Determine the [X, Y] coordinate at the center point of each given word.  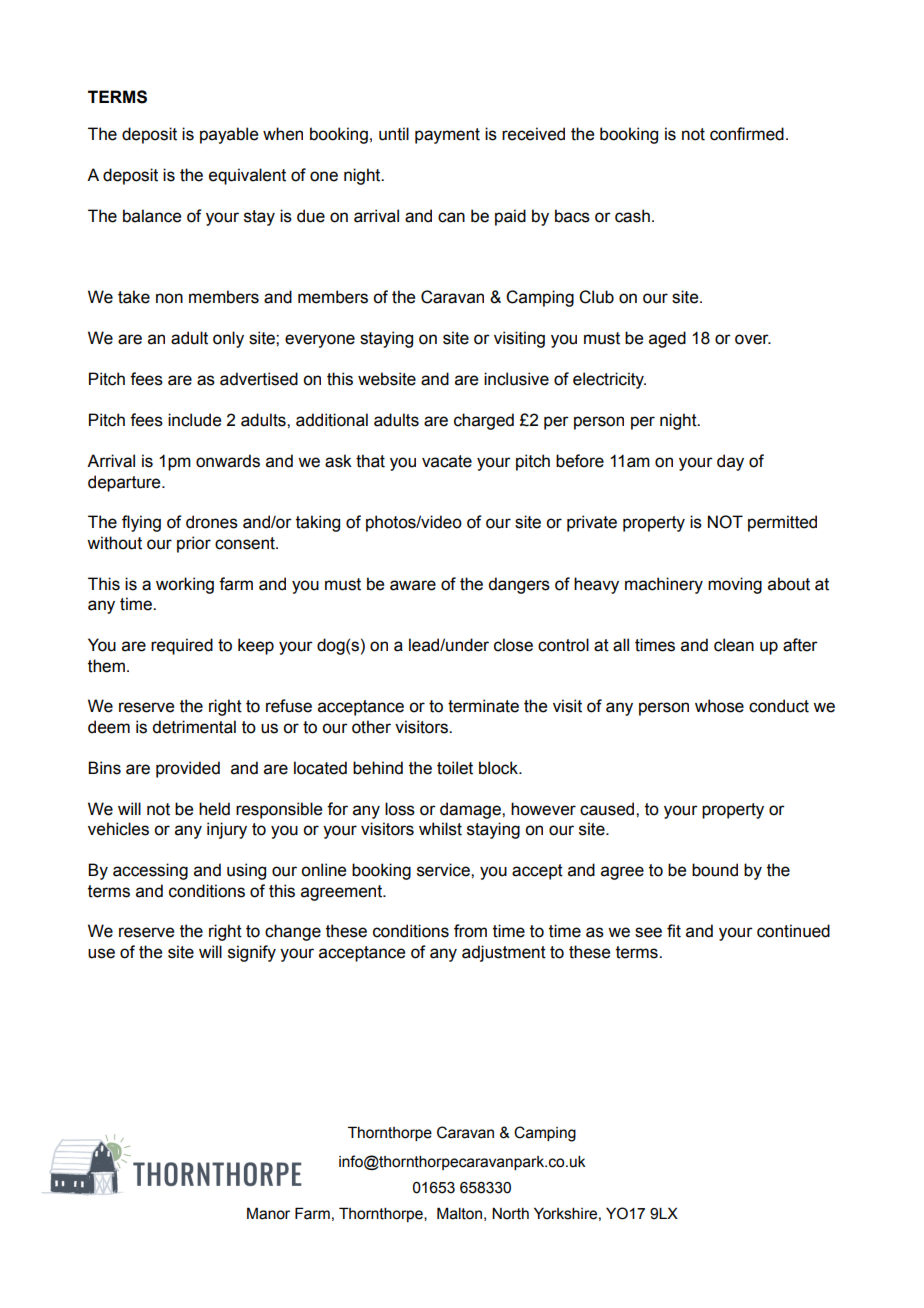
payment [447, 136]
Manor [268, 1213]
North [510, 1214]
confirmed [747, 134]
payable [229, 135]
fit [674, 931]
